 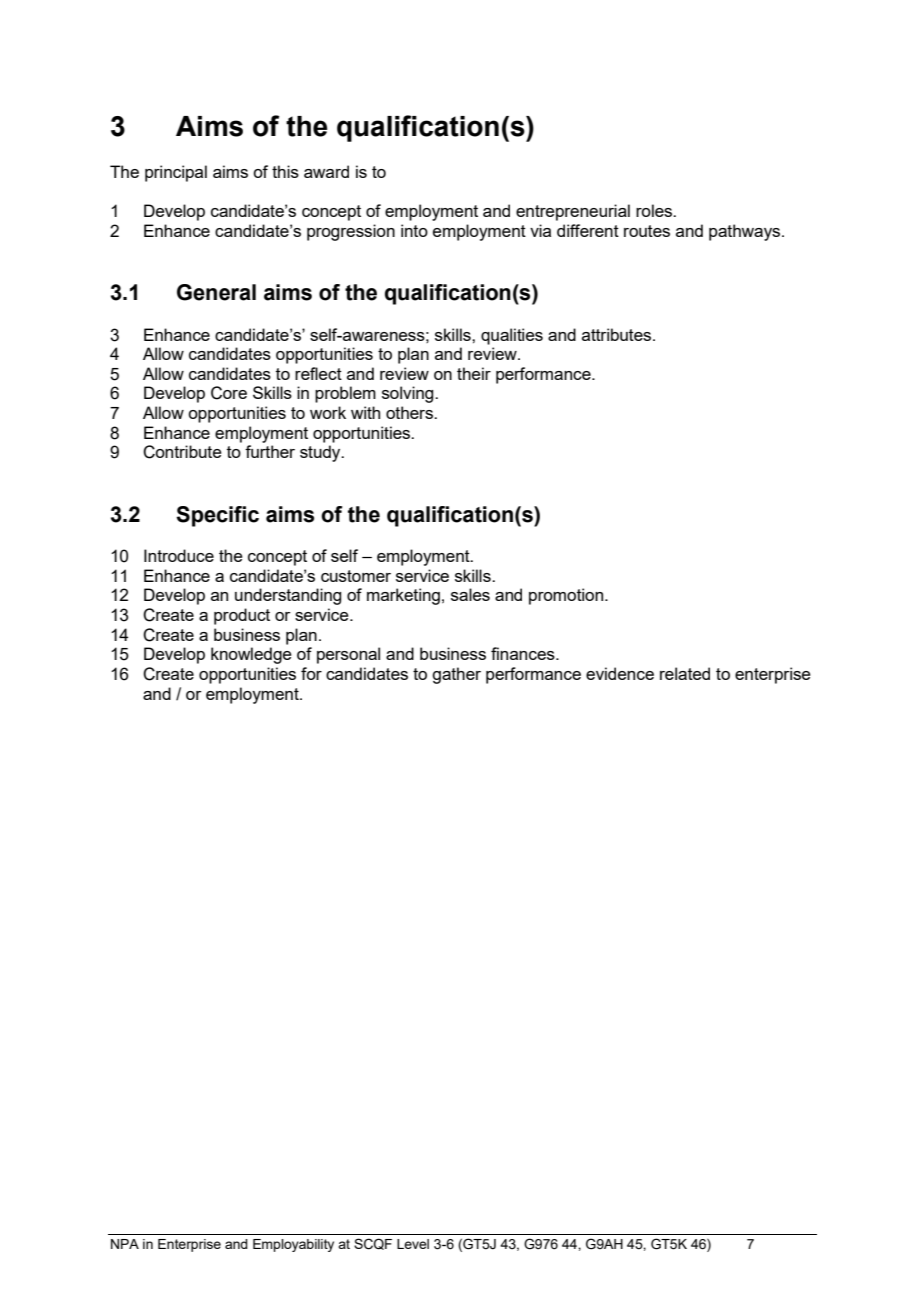 What do you see at coordinates (410, 412) in the screenshot?
I see `others` at bounding box center [410, 412].
